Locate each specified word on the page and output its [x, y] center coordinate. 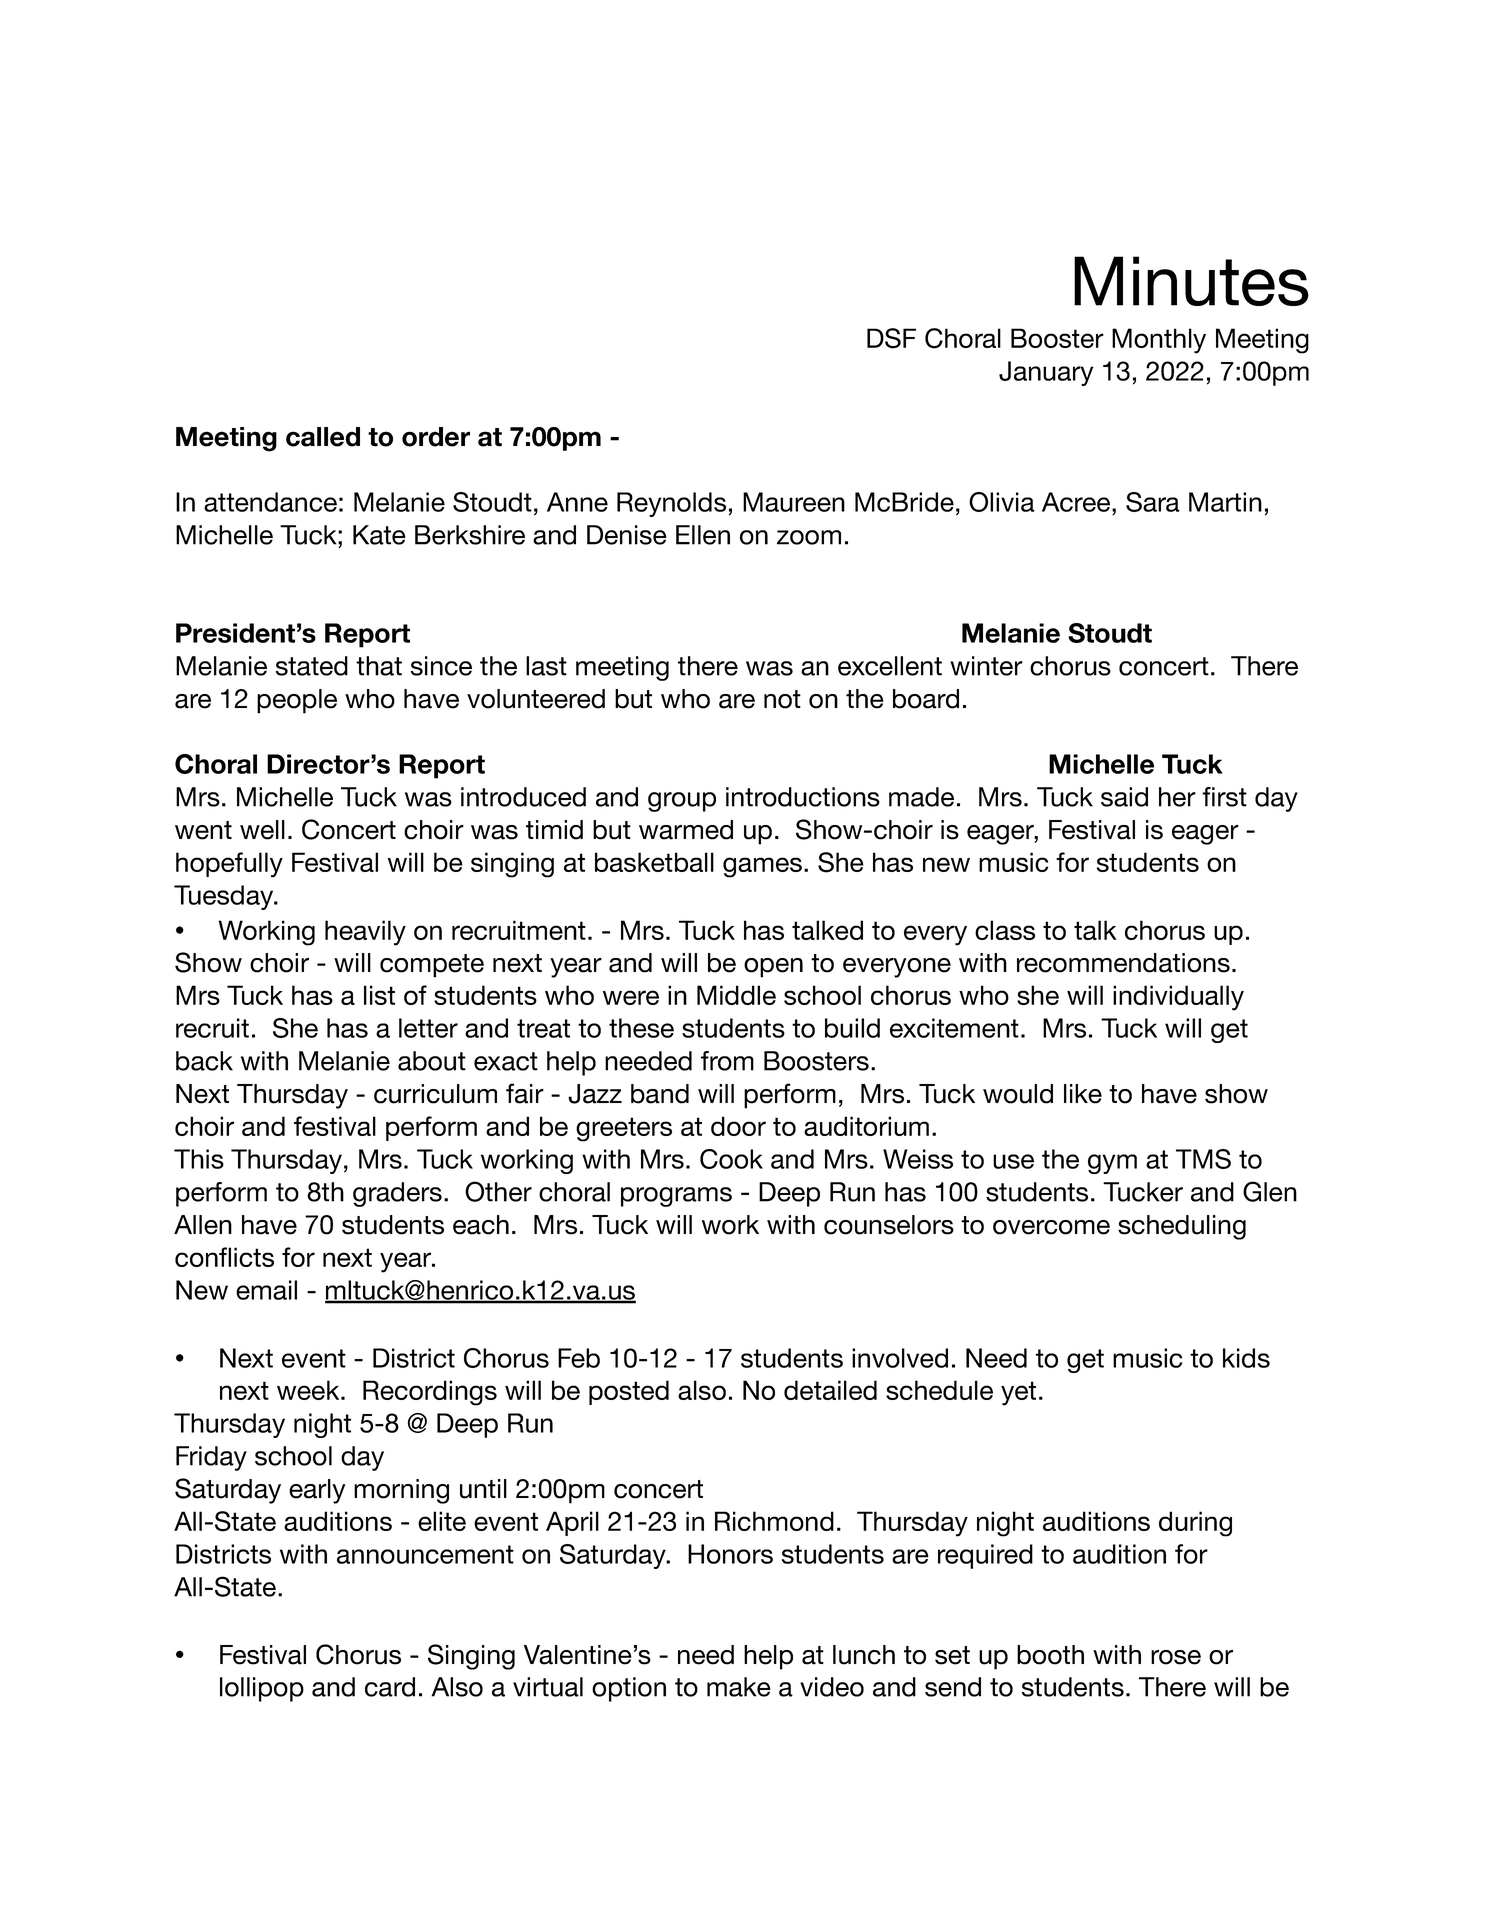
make [739, 1687]
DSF [891, 338]
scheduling [1182, 1227]
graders [397, 1194]
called [323, 437]
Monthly [1159, 341]
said [1124, 797]
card [390, 1687]
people [297, 701]
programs [676, 1197]
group [682, 802]
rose [1176, 1657]
